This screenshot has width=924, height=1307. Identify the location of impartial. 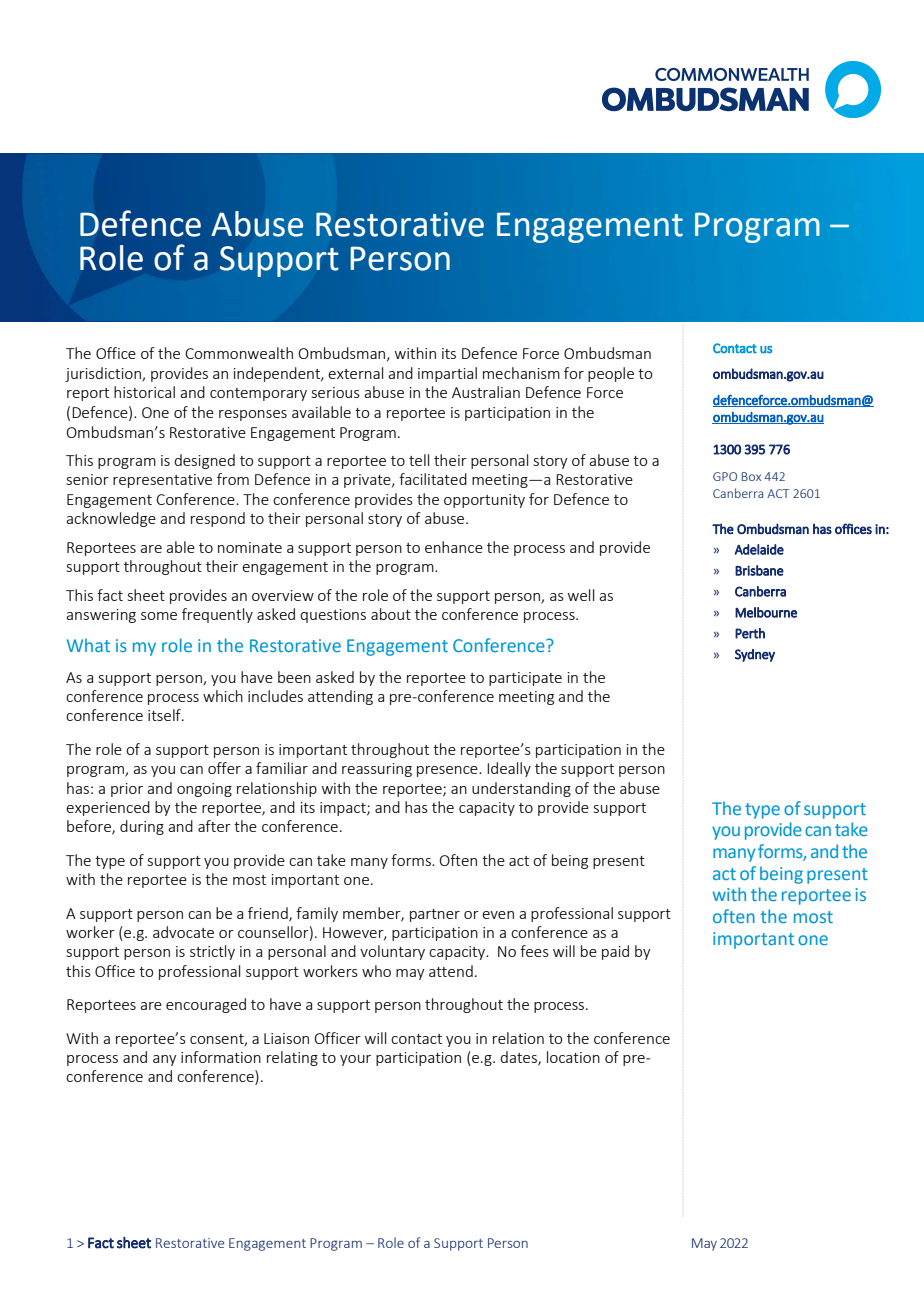
(447, 374).
